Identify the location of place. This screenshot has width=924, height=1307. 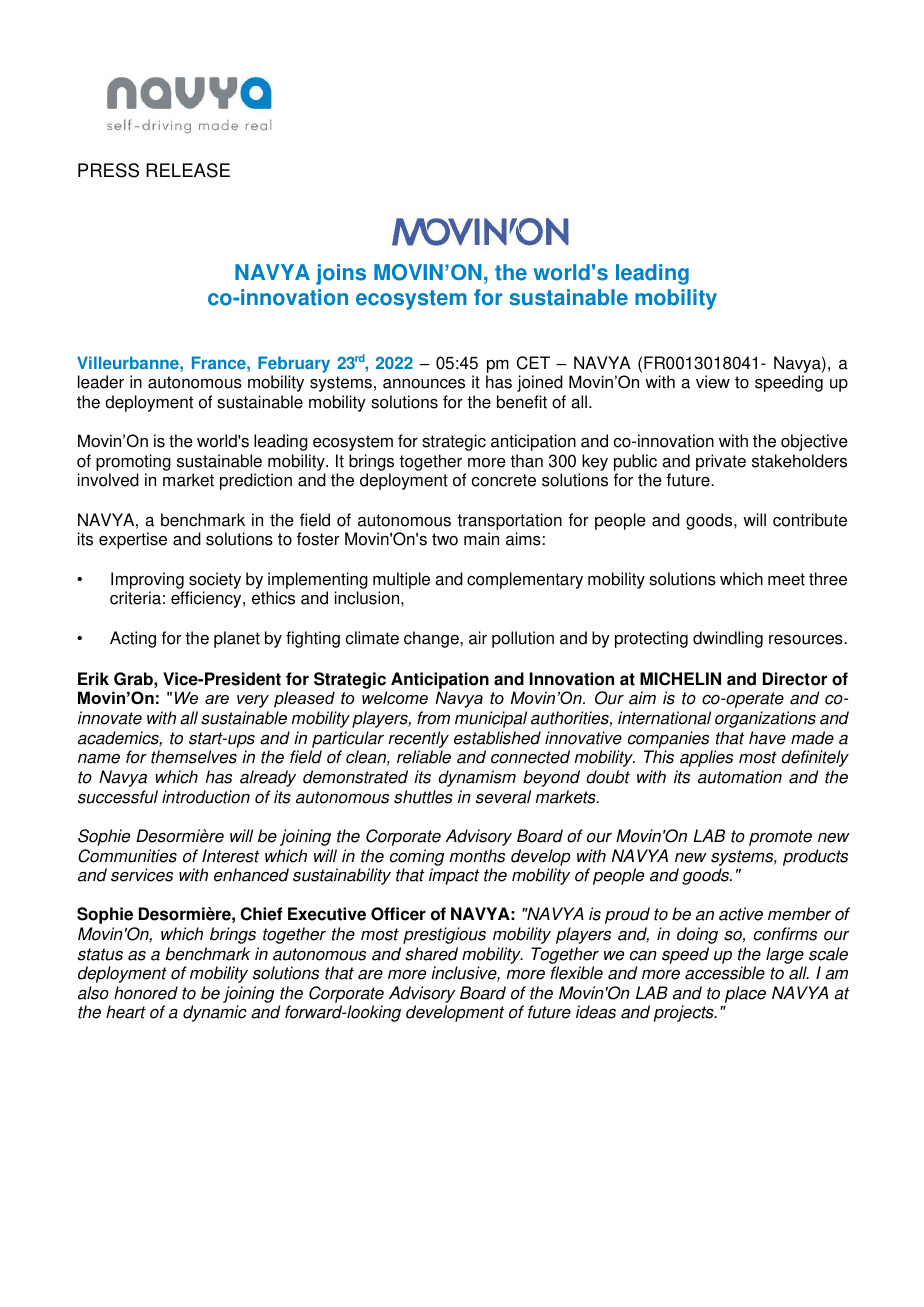
(745, 994).
